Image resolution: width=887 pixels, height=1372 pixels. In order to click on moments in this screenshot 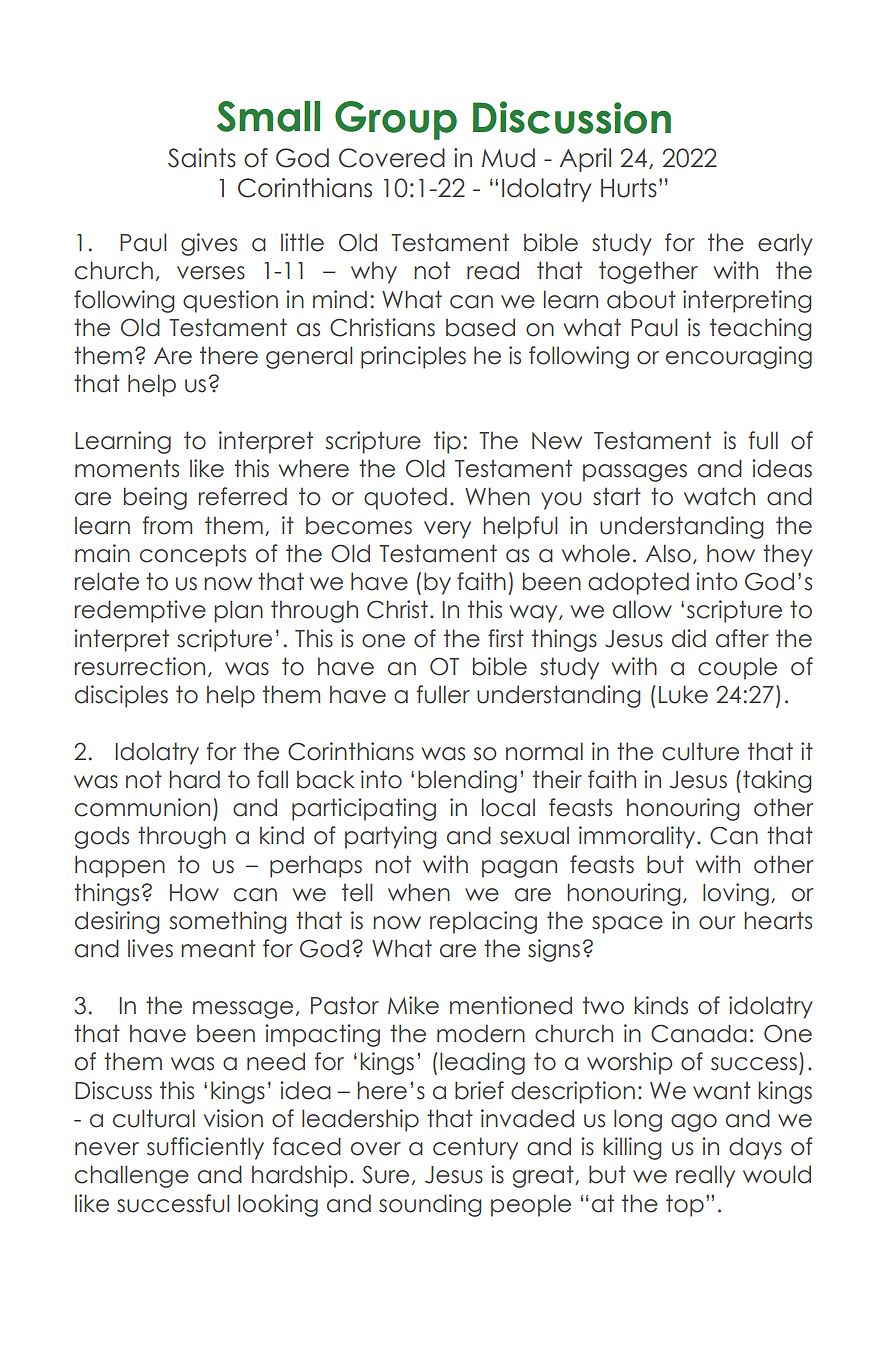, I will do `click(127, 469)`.
